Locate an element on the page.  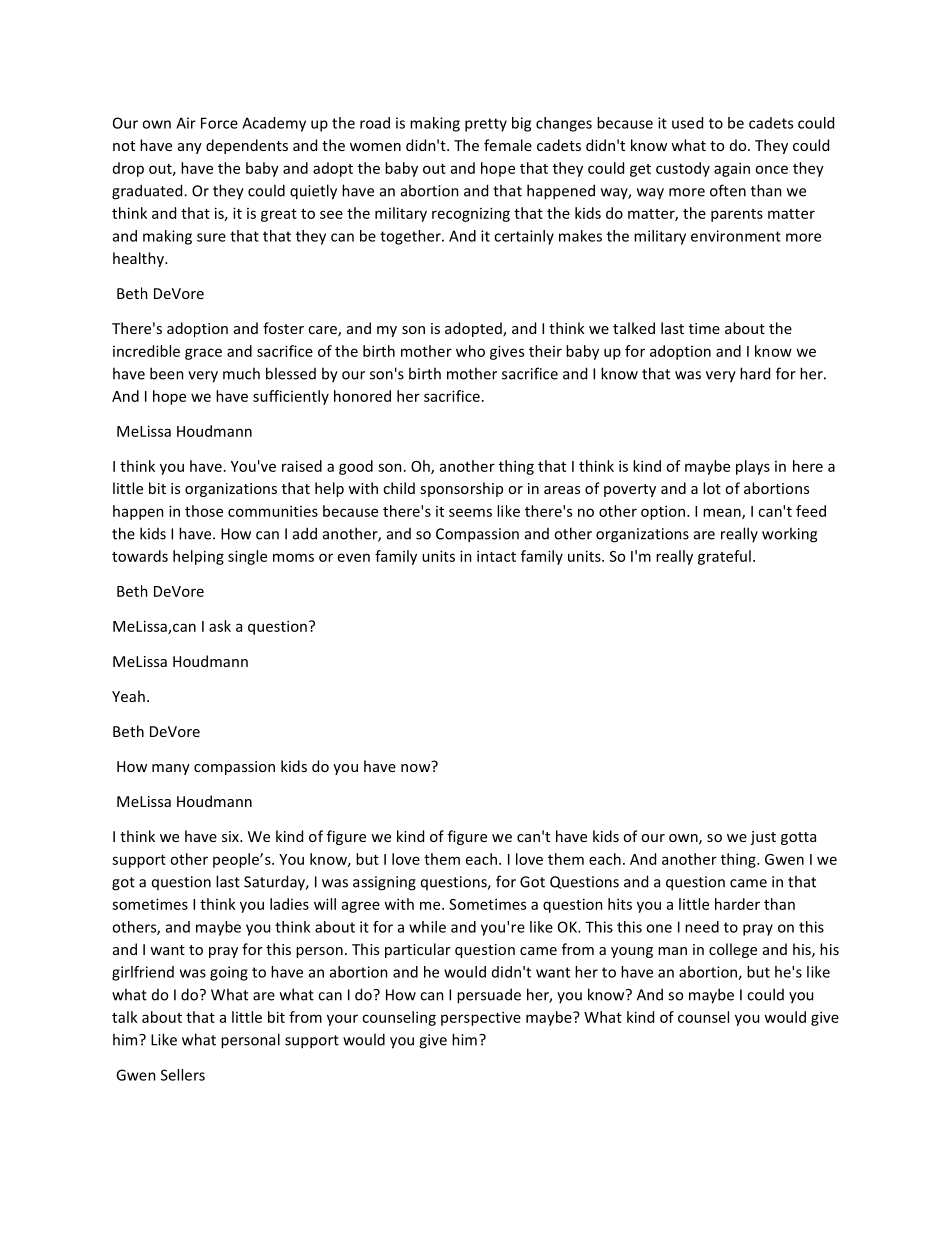
perspective is located at coordinates (481, 1018).
